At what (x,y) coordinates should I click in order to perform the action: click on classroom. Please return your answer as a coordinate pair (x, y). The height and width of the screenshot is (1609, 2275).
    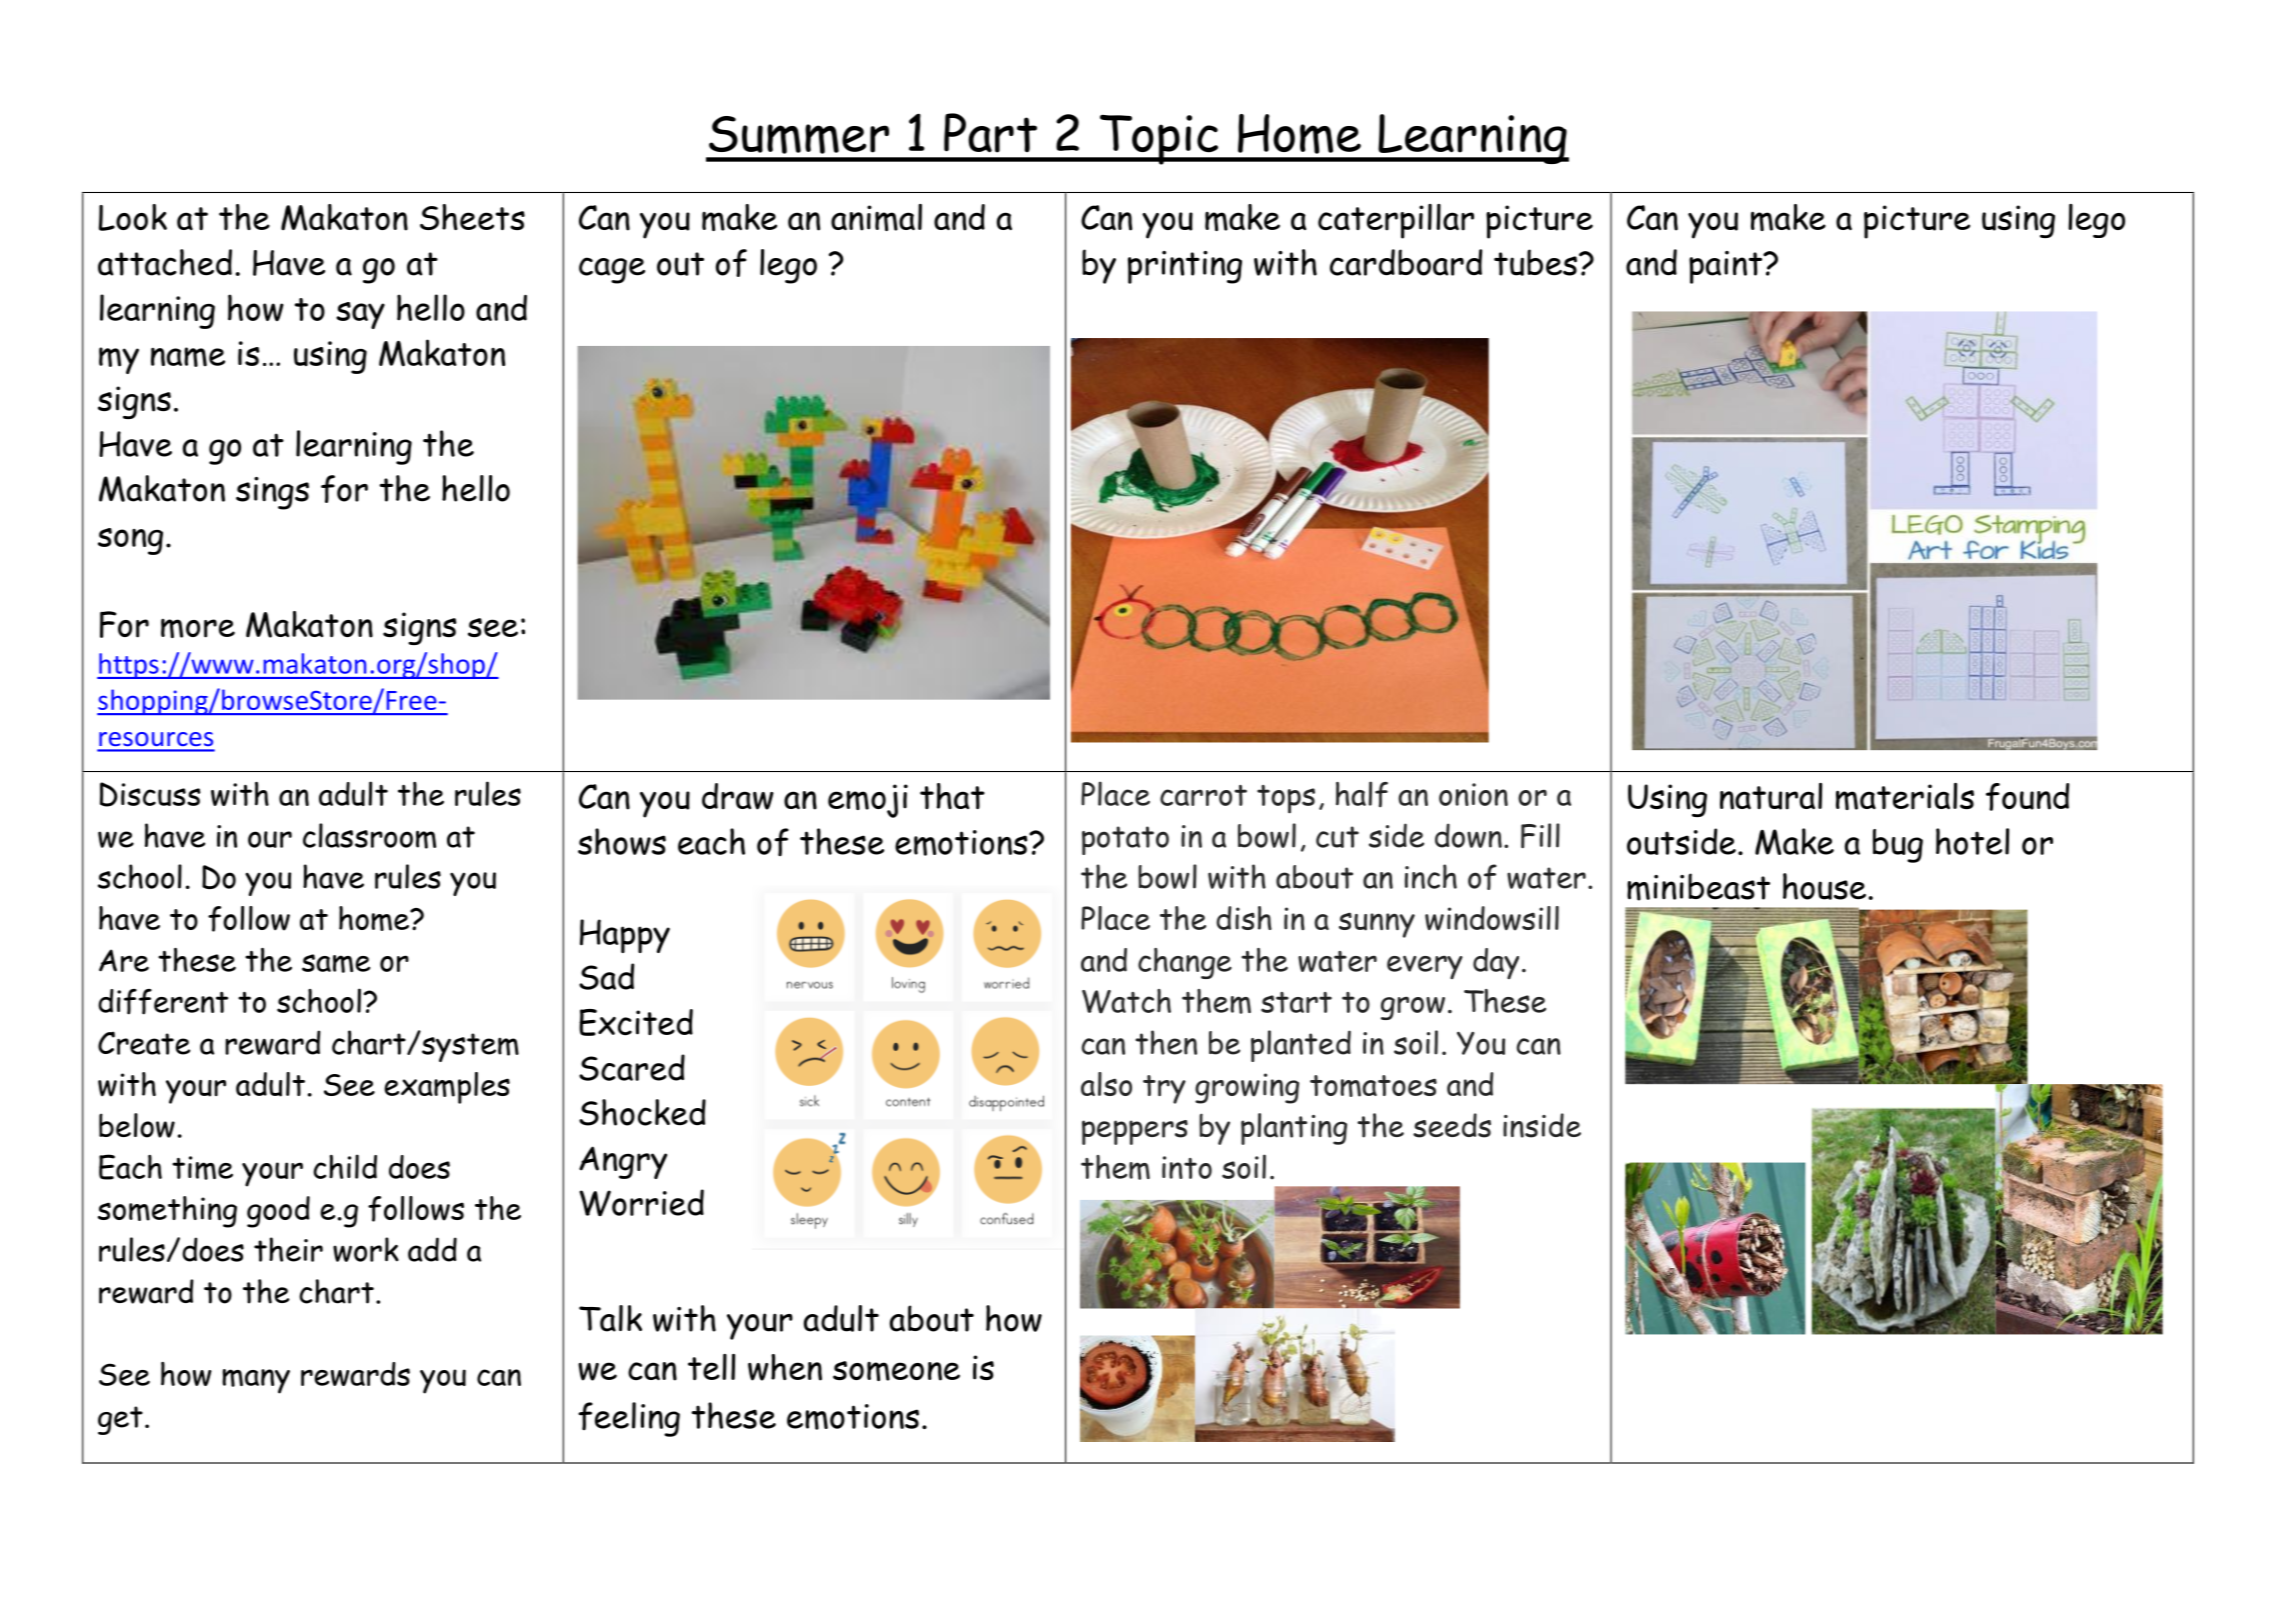
    Looking at the image, I should click on (369, 836).
